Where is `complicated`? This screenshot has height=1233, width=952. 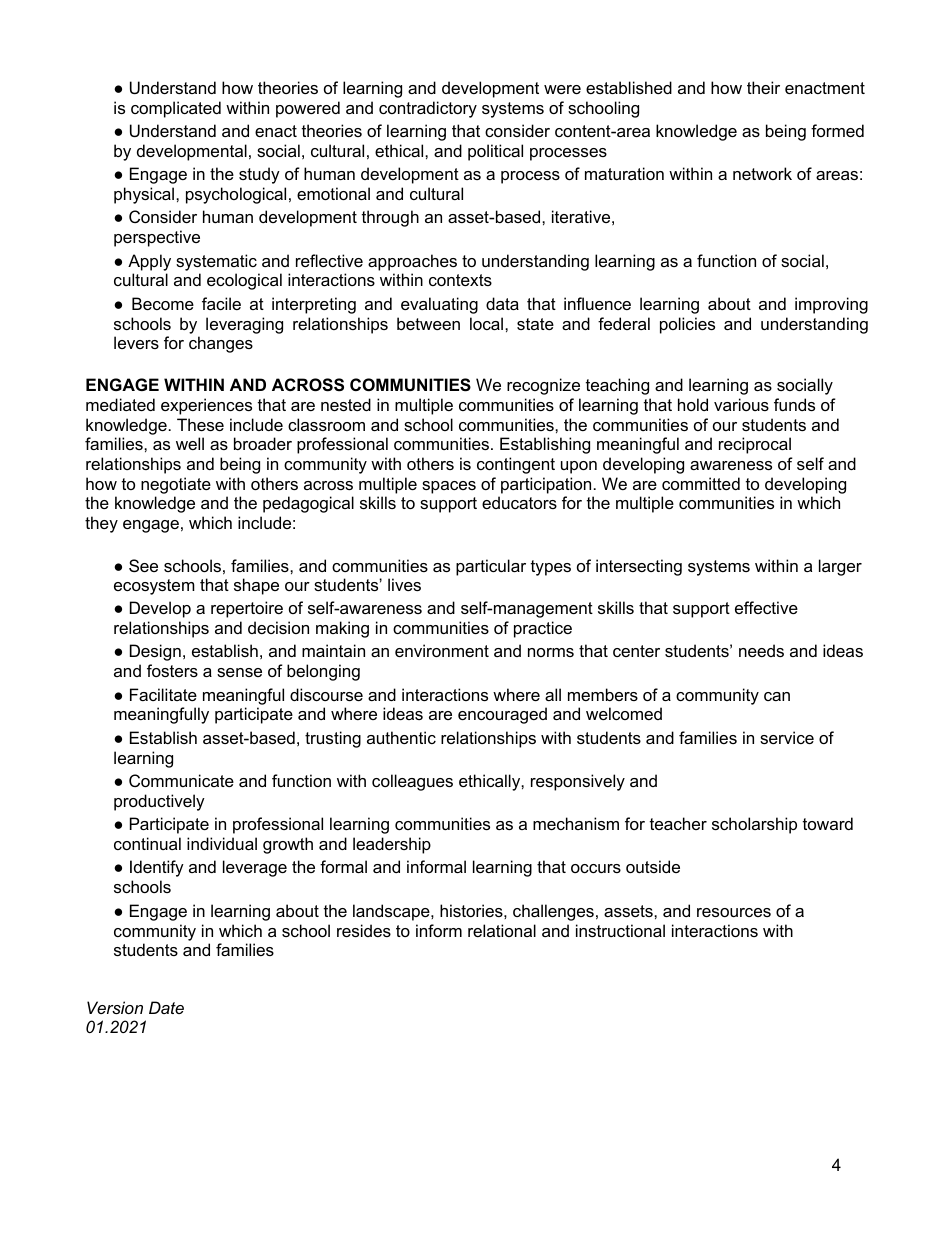
complicated is located at coordinates (176, 109).
